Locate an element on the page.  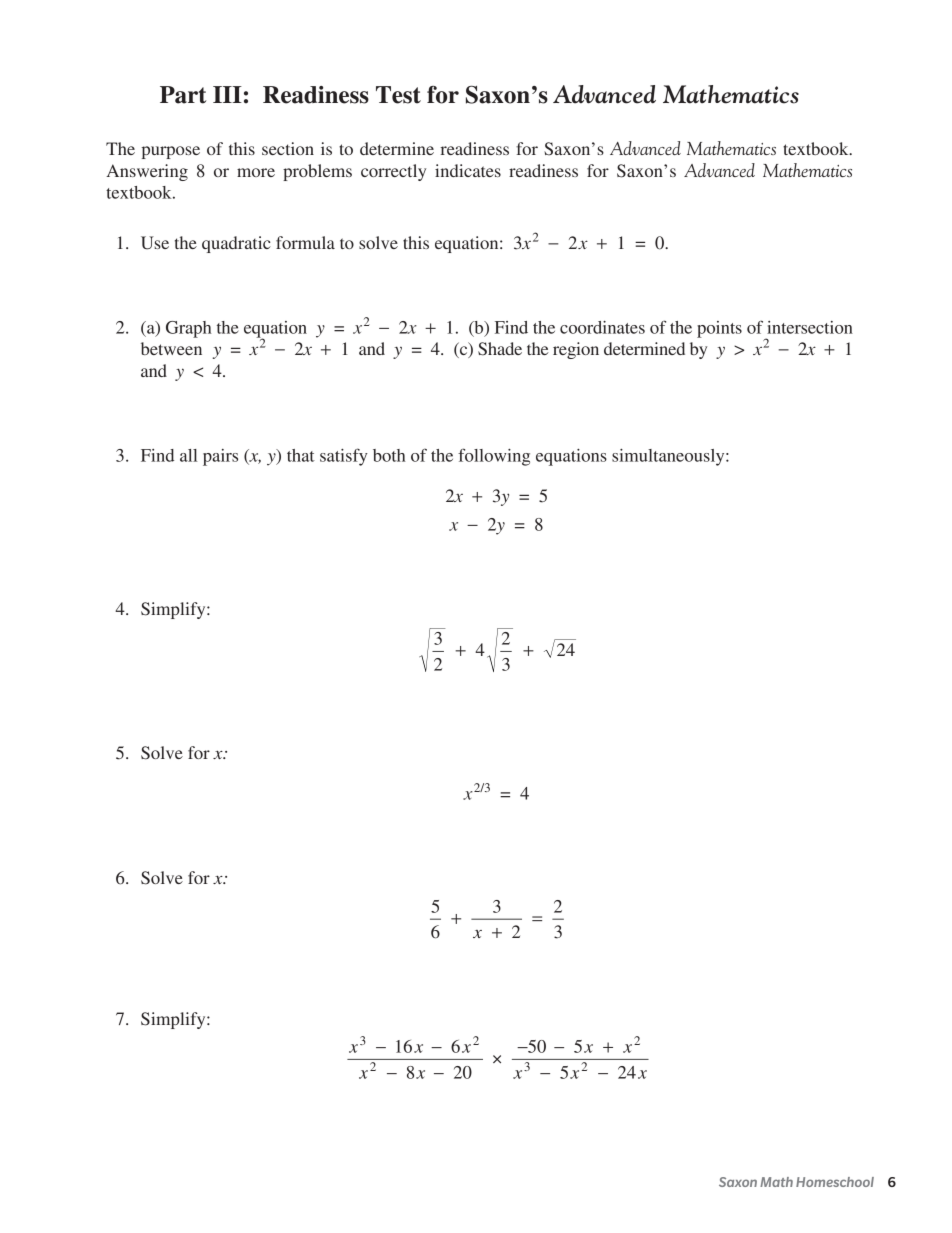
Shade is located at coordinates (500, 349).
